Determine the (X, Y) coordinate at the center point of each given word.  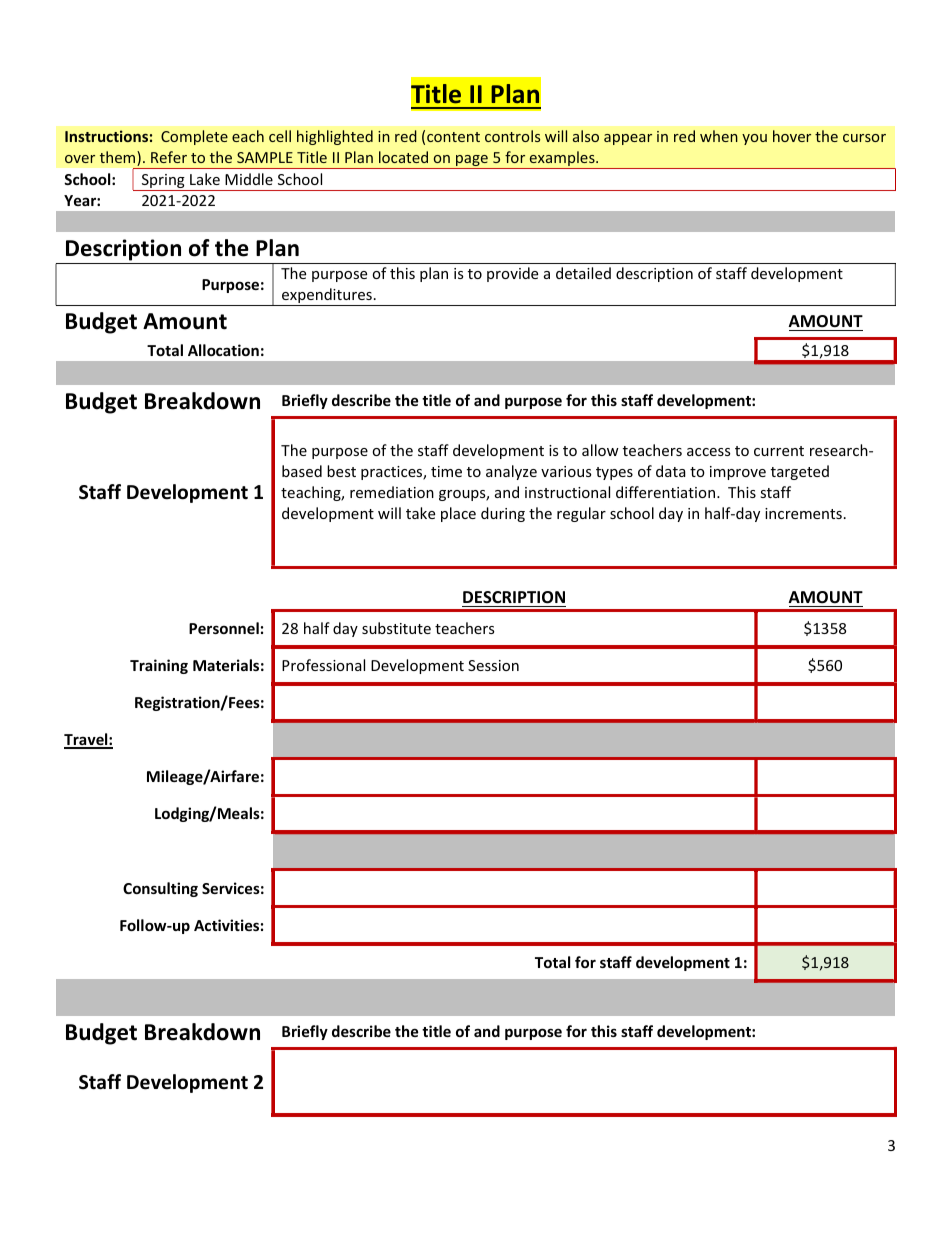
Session (493, 665)
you (754, 139)
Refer (169, 157)
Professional (323, 665)
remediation (392, 492)
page (472, 162)
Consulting (160, 889)
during (503, 514)
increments (803, 513)
